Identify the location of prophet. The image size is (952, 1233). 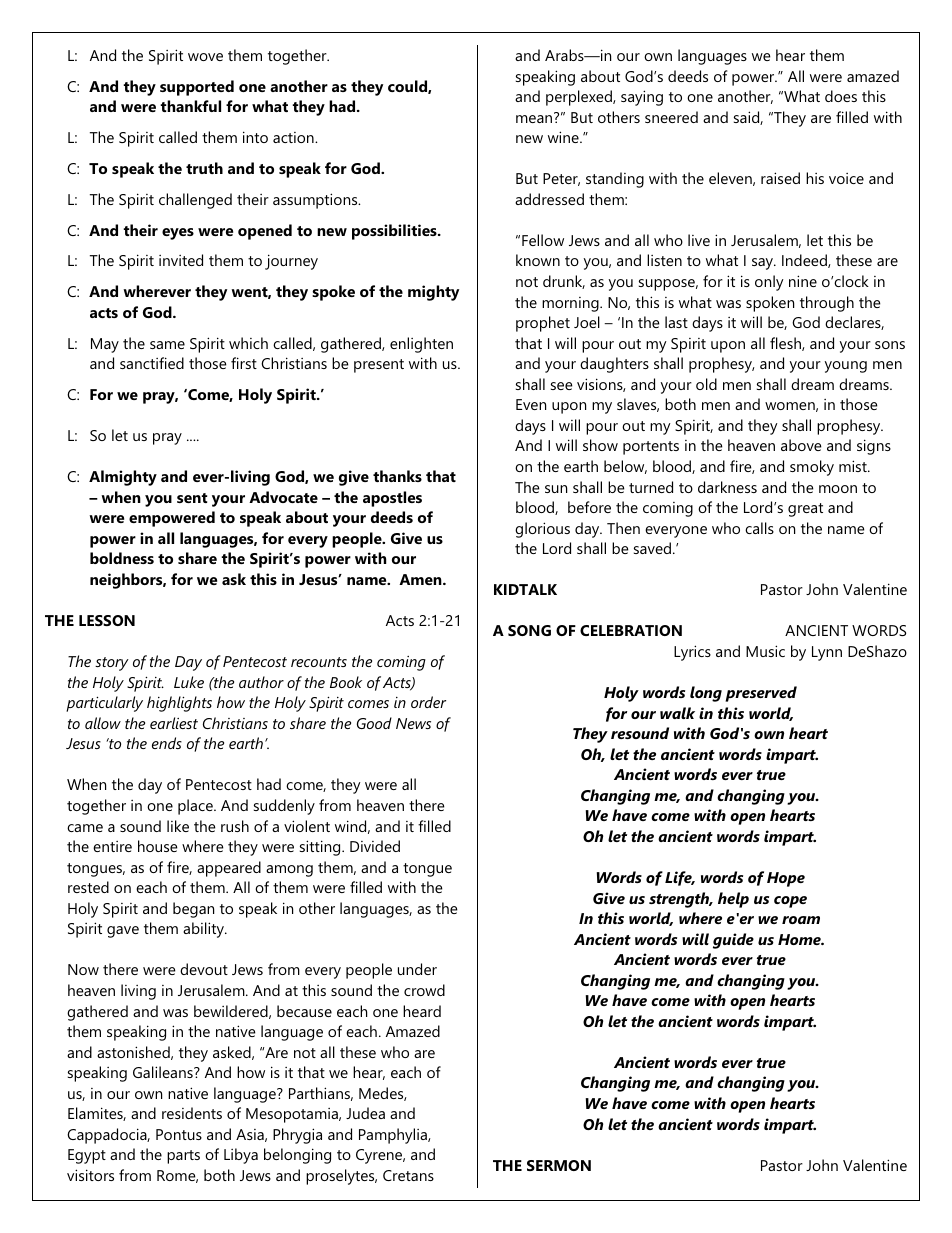
(543, 324).
